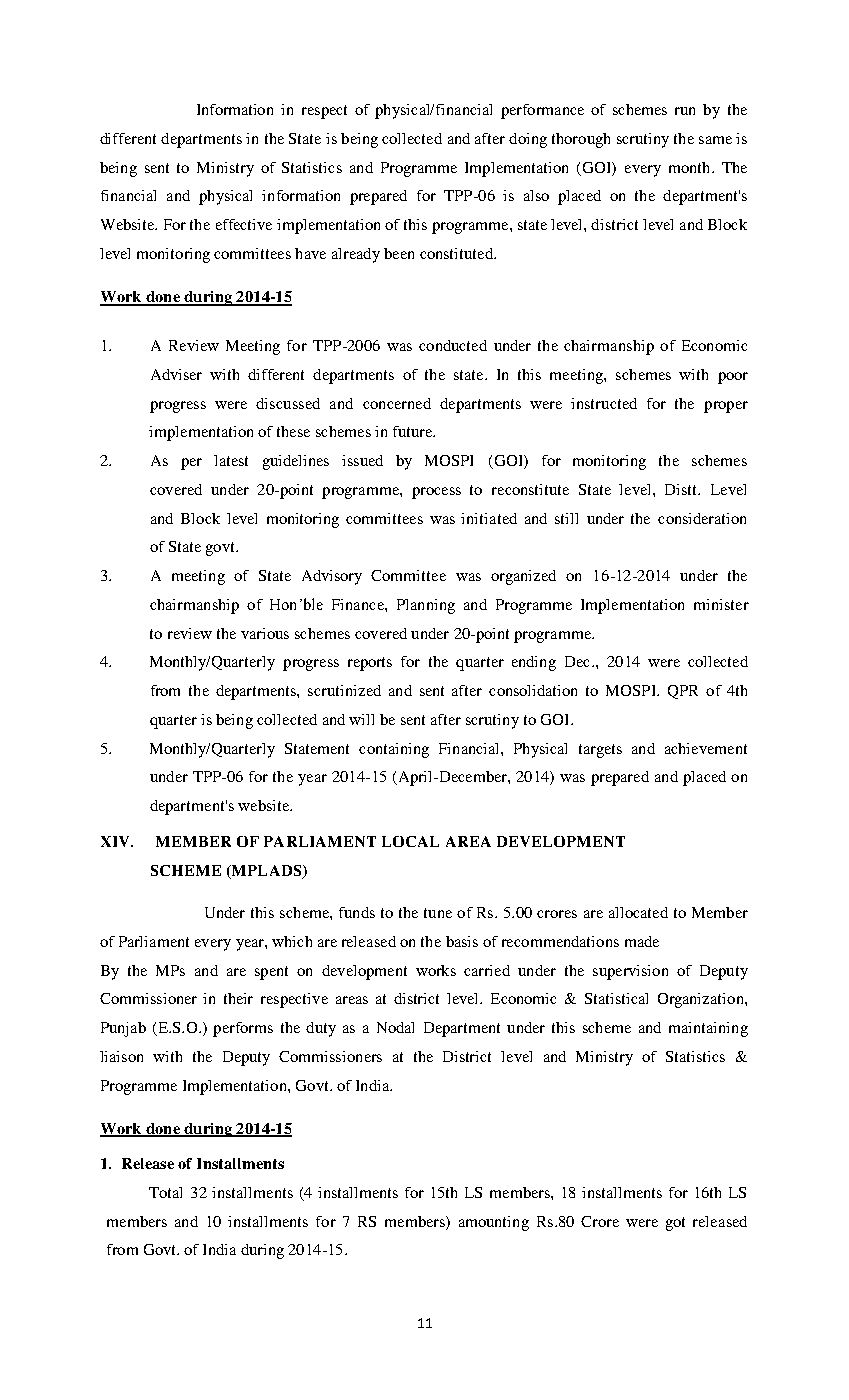 The image size is (849, 1400). I want to click on concerned, so click(397, 403).
